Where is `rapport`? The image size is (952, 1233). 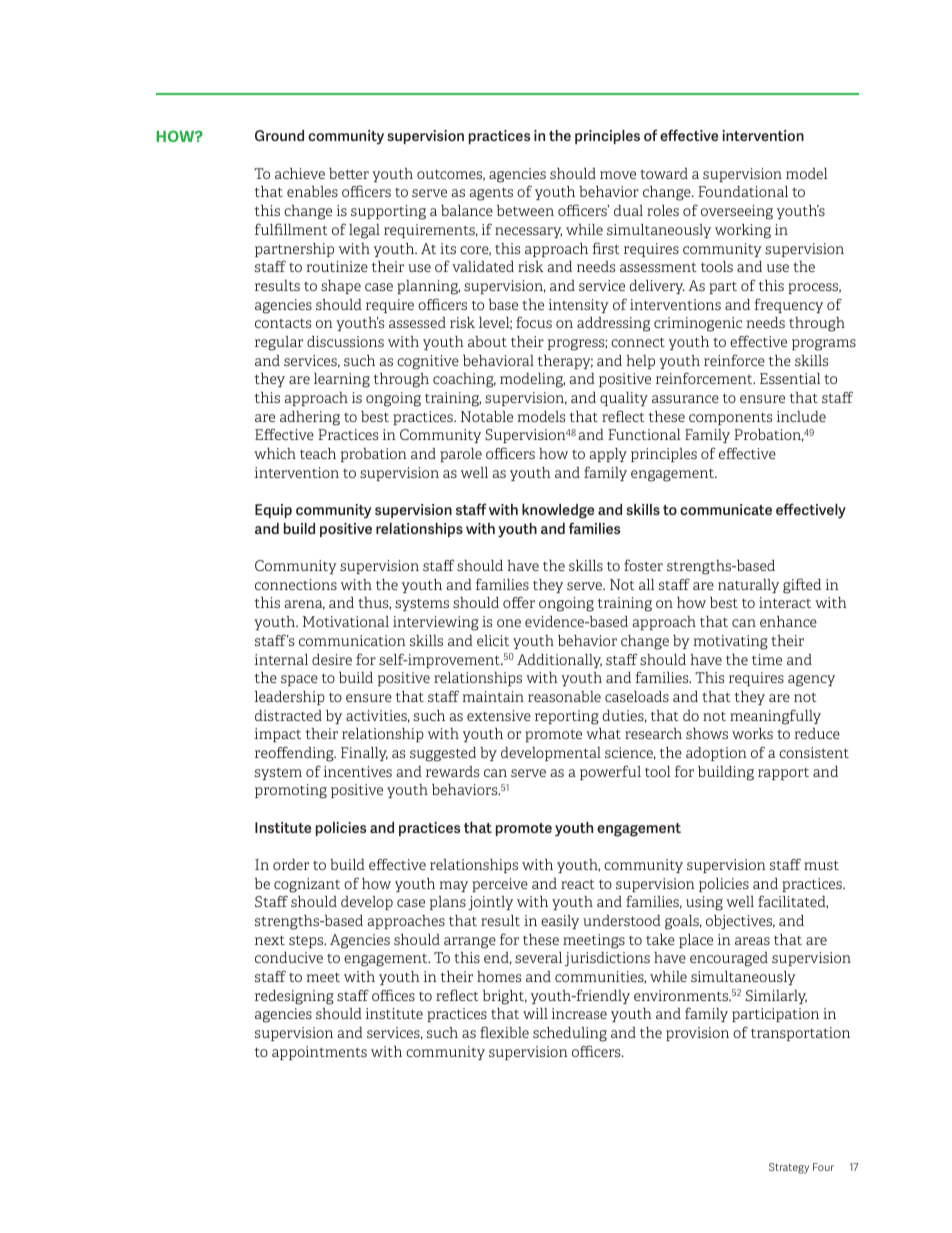 rapport is located at coordinates (783, 774).
